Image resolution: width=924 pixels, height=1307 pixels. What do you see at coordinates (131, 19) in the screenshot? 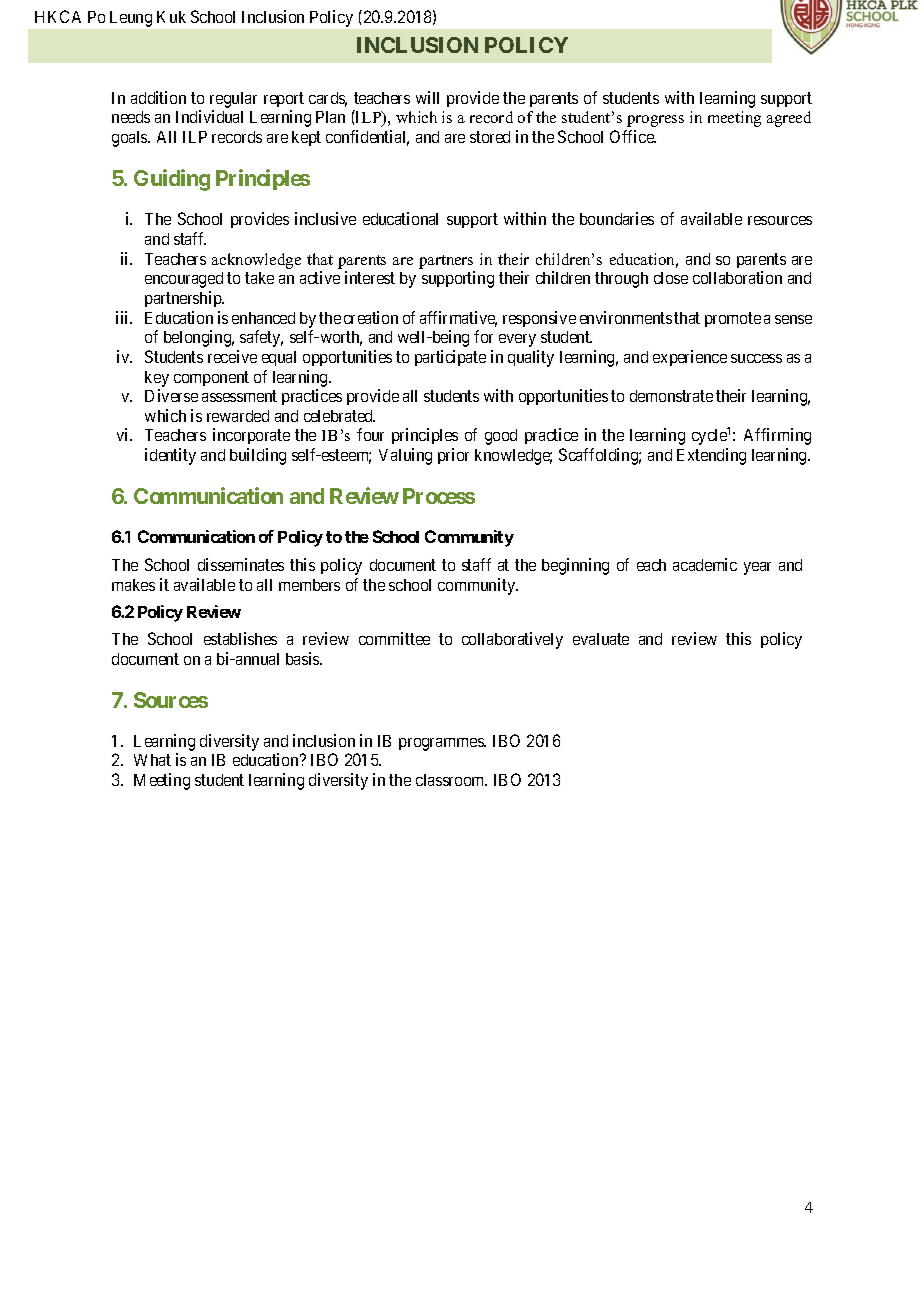
I see `Leung` at bounding box center [131, 19].
